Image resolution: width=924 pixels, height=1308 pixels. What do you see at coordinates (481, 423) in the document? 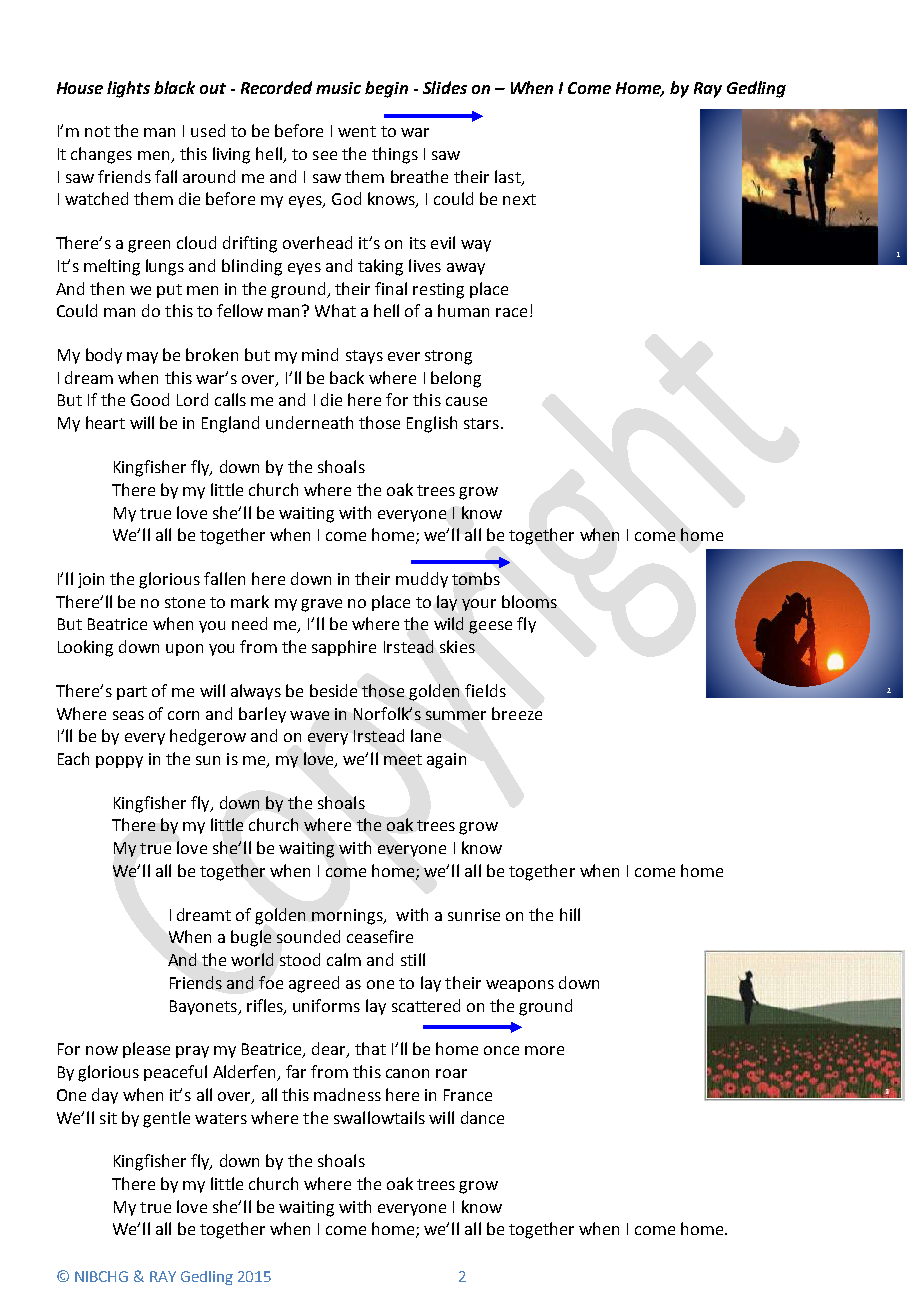
I see `stars` at bounding box center [481, 423].
